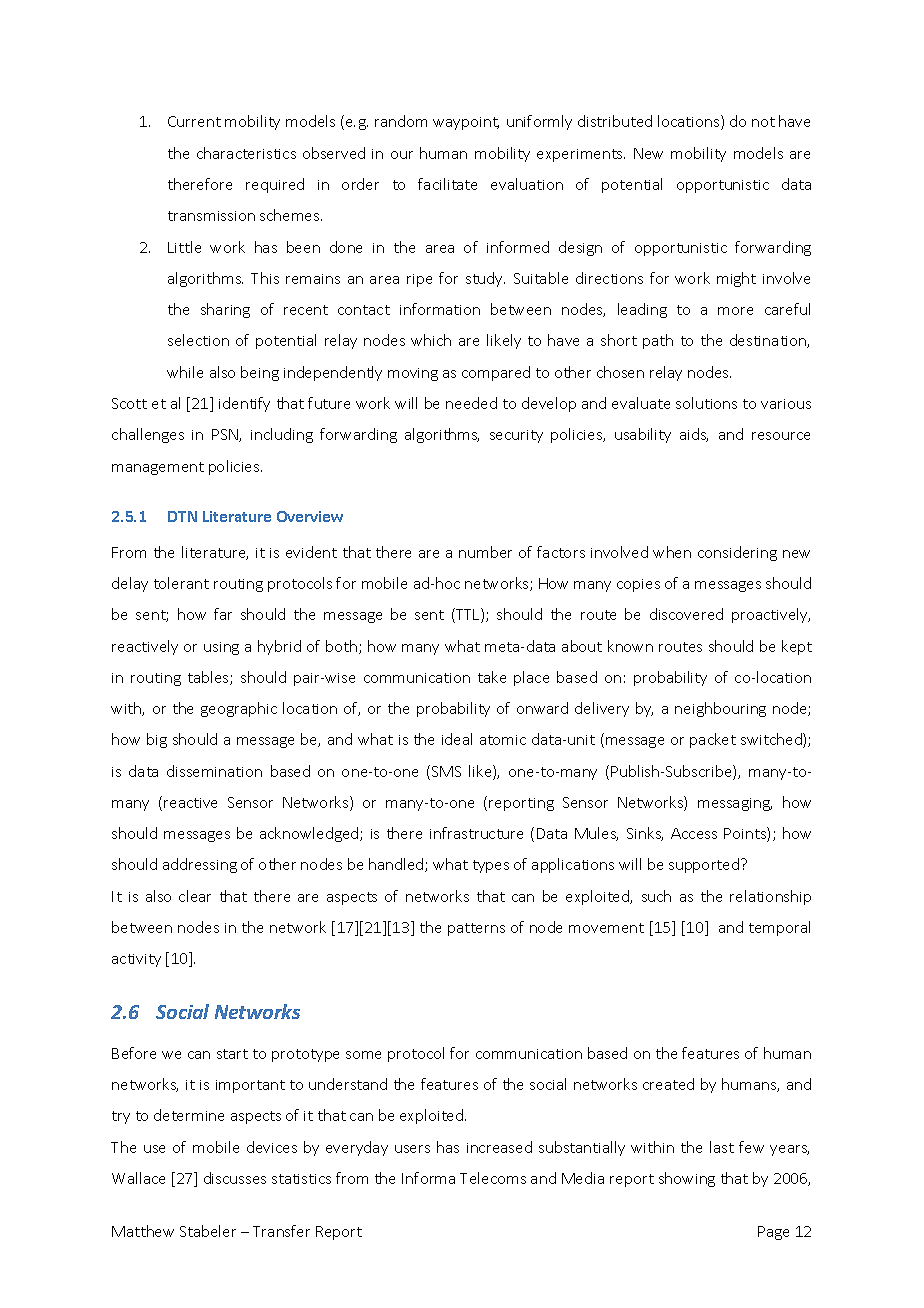 Image resolution: width=924 pixels, height=1308 pixels. Describe the element at coordinates (235, 1178) in the page. I see `discusses` at that location.
